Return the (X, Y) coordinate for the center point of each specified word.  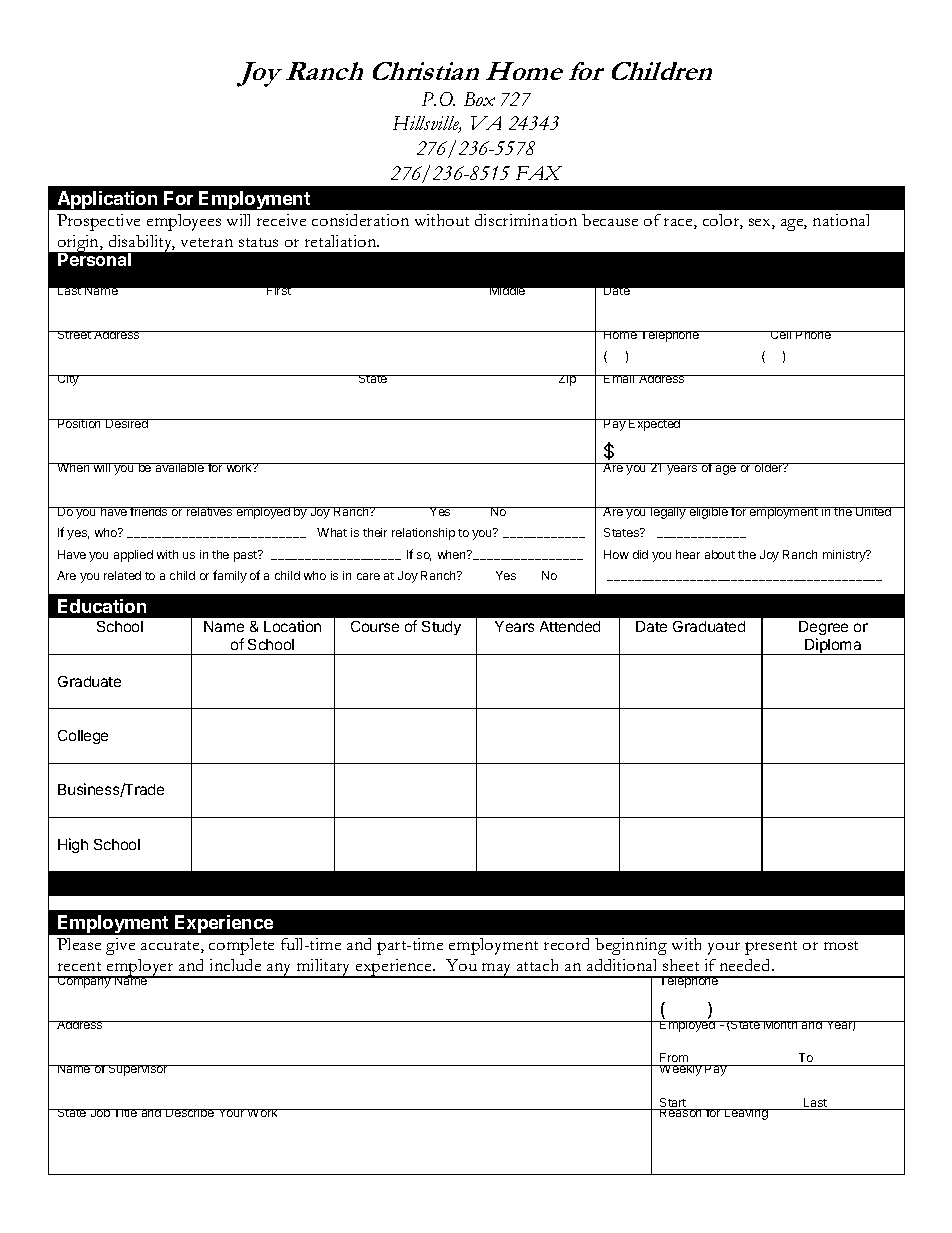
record (566, 944)
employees (184, 222)
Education (102, 606)
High (73, 845)
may (497, 970)
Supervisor (138, 1070)
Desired (127, 423)
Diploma (833, 646)
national (841, 220)
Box (479, 99)
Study (441, 628)
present (771, 948)
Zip (567, 380)
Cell (781, 335)
